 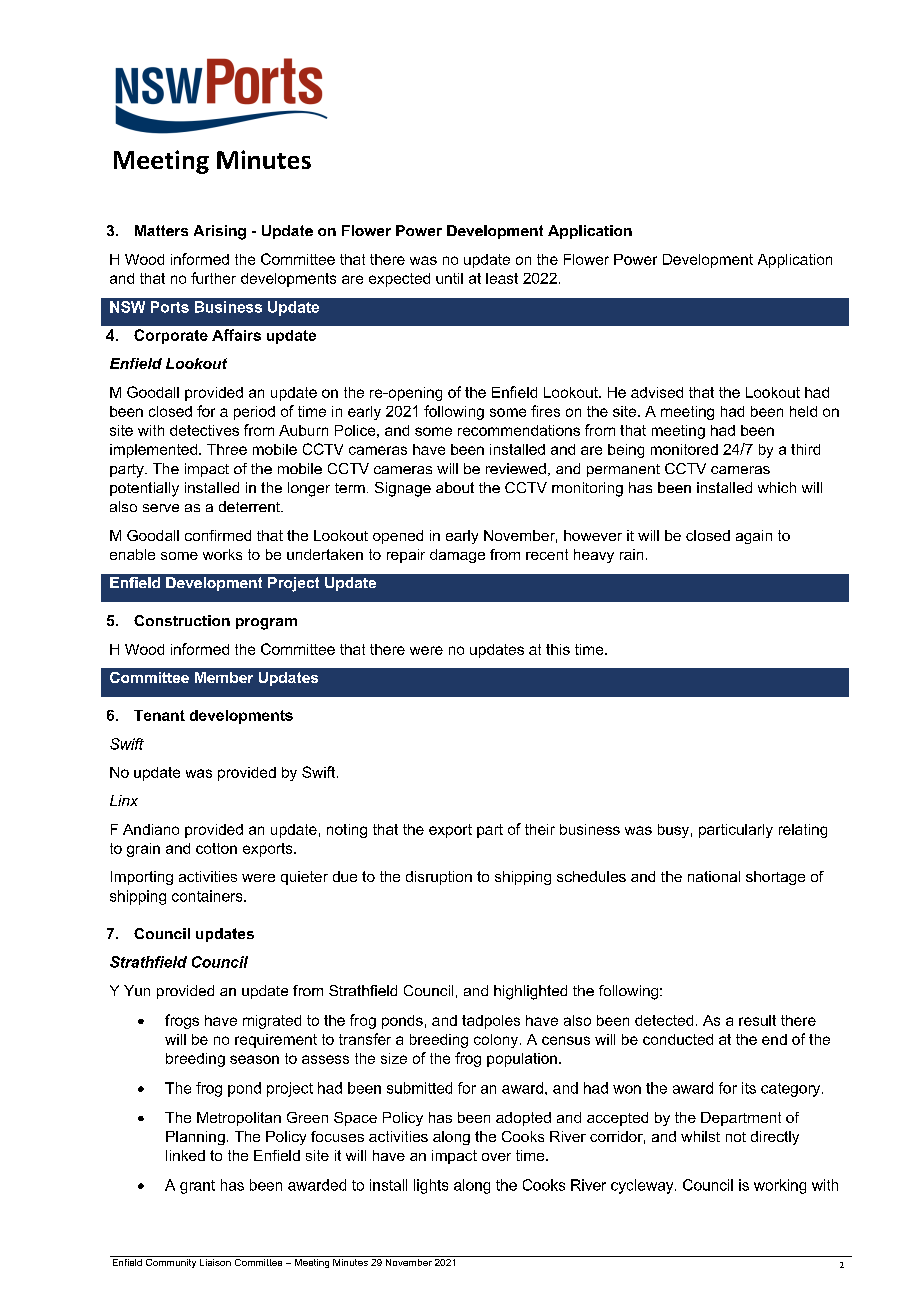 What do you see at coordinates (754, 537) in the screenshot?
I see `again` at bounding box center [754, 537].
